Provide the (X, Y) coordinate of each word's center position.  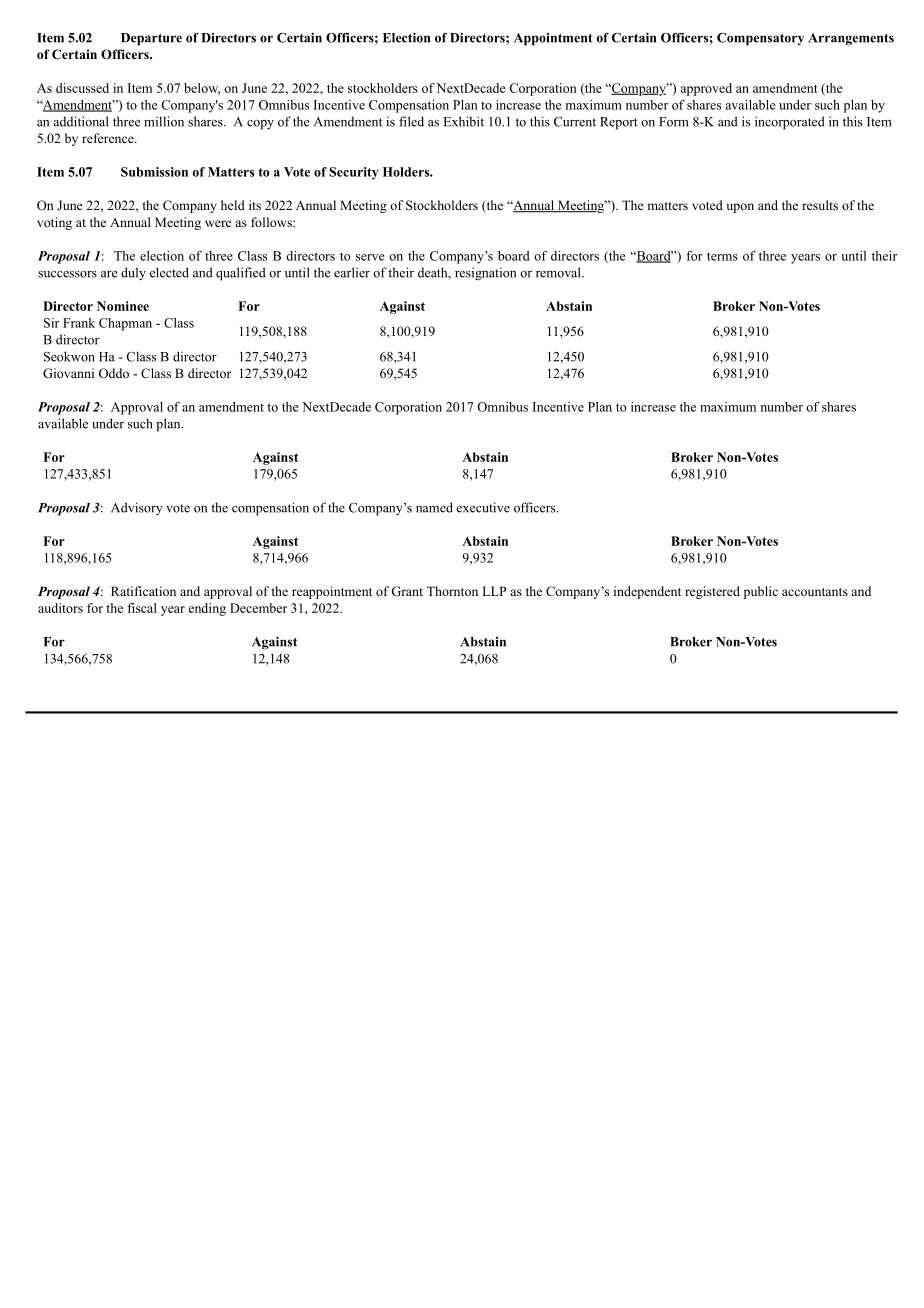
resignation (485, 274)
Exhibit (464, 121)
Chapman (125, 324)
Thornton (452, 591)
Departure (151, 39)
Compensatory (760, 39)
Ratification (143, 591)
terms (722, 256)
